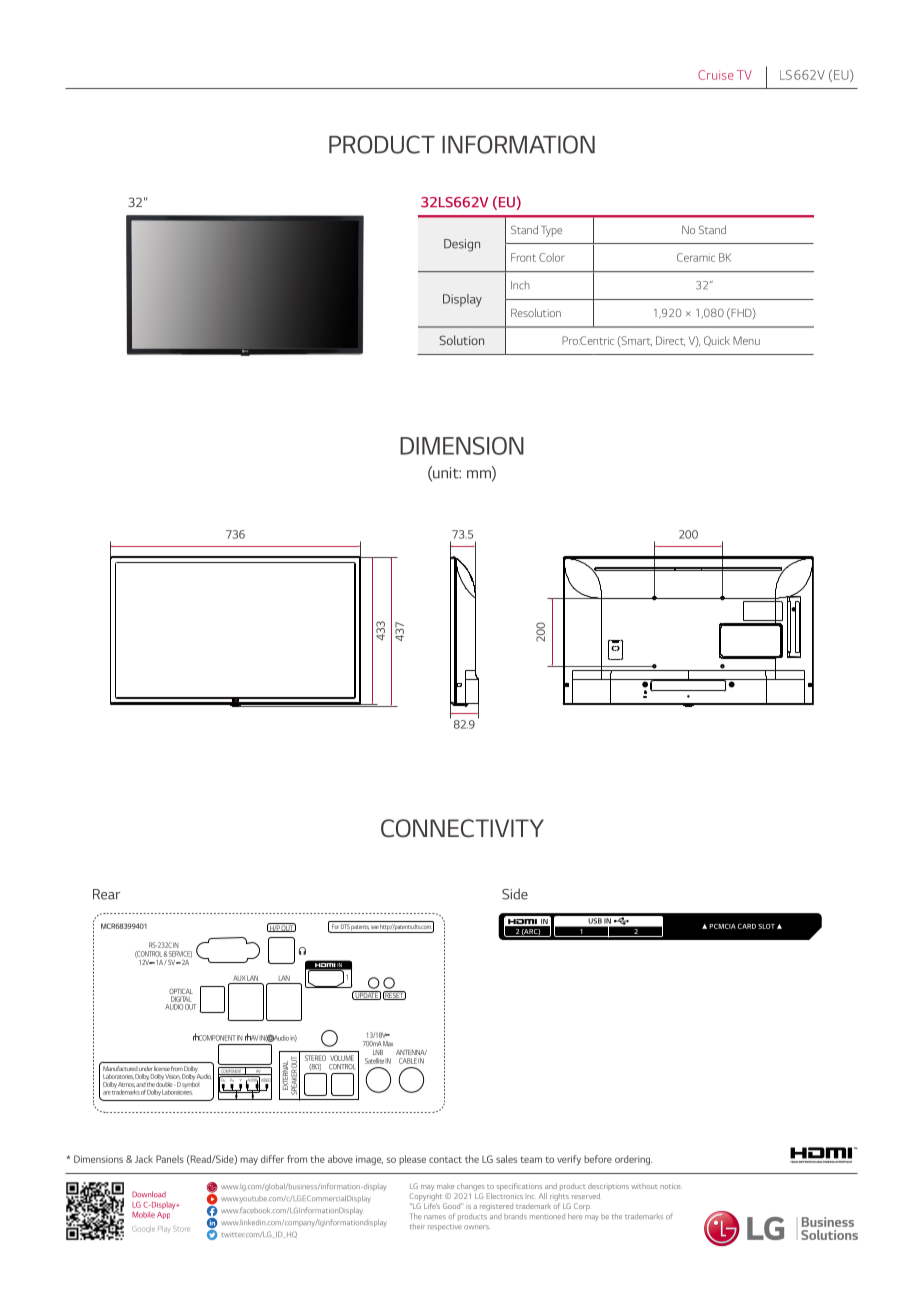  What do you see at coordinates (722, 926) in the screenshot?
I see `PCMCIA` at bounding box center [722, 926].
